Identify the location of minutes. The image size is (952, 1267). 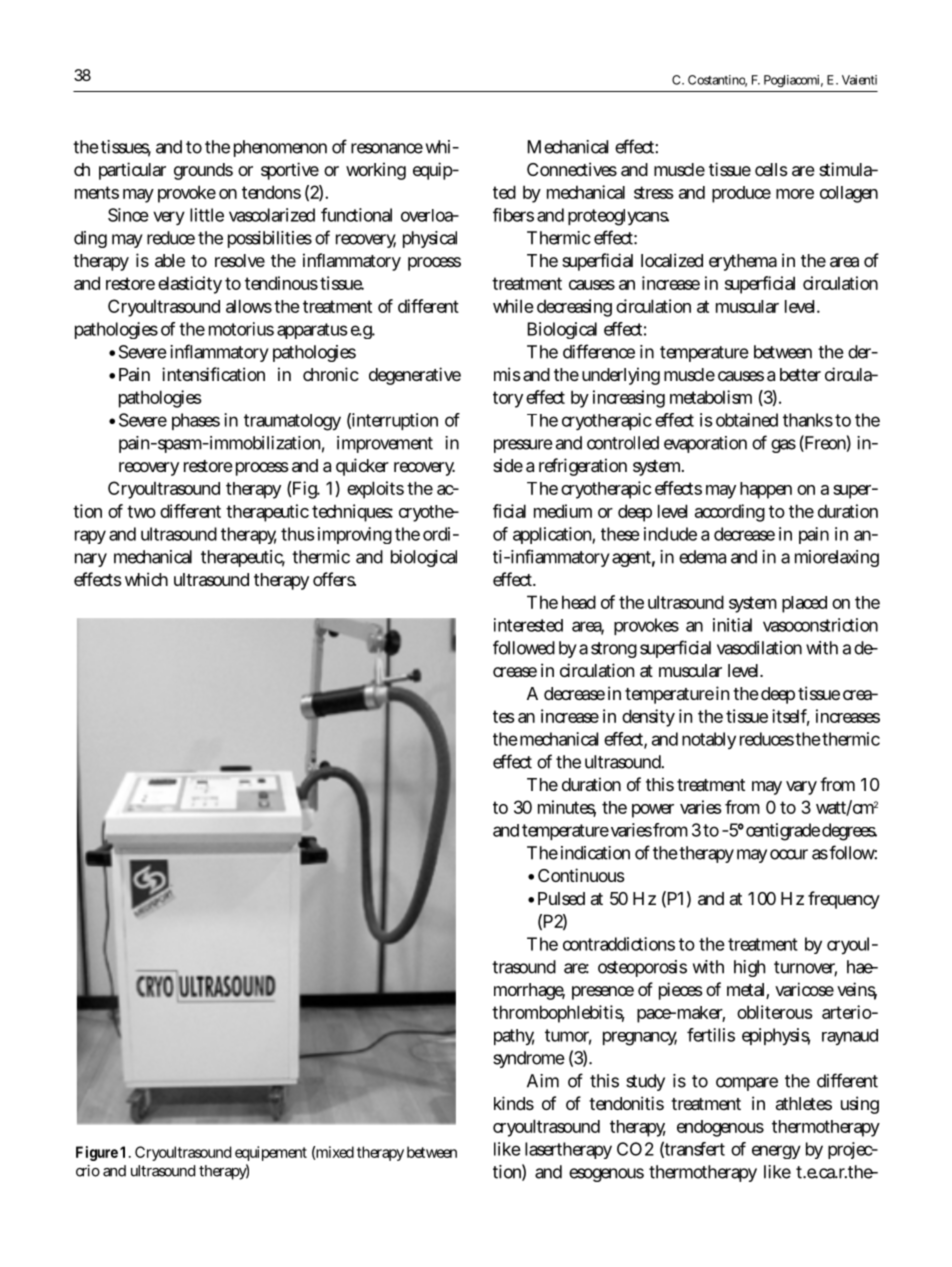
(567, 808).
